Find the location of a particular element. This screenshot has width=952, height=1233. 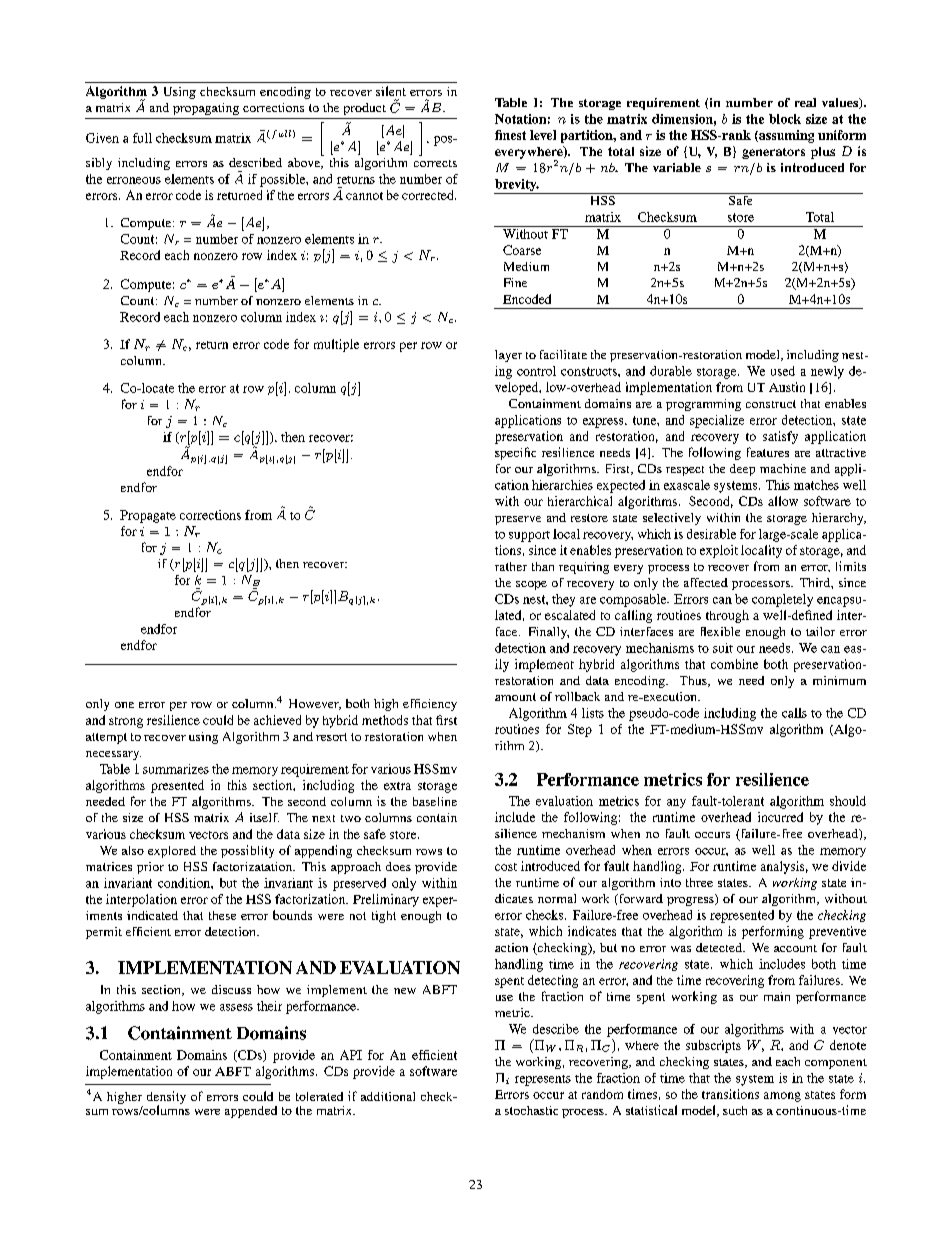

corrects is located at coordinates (435, 163).
